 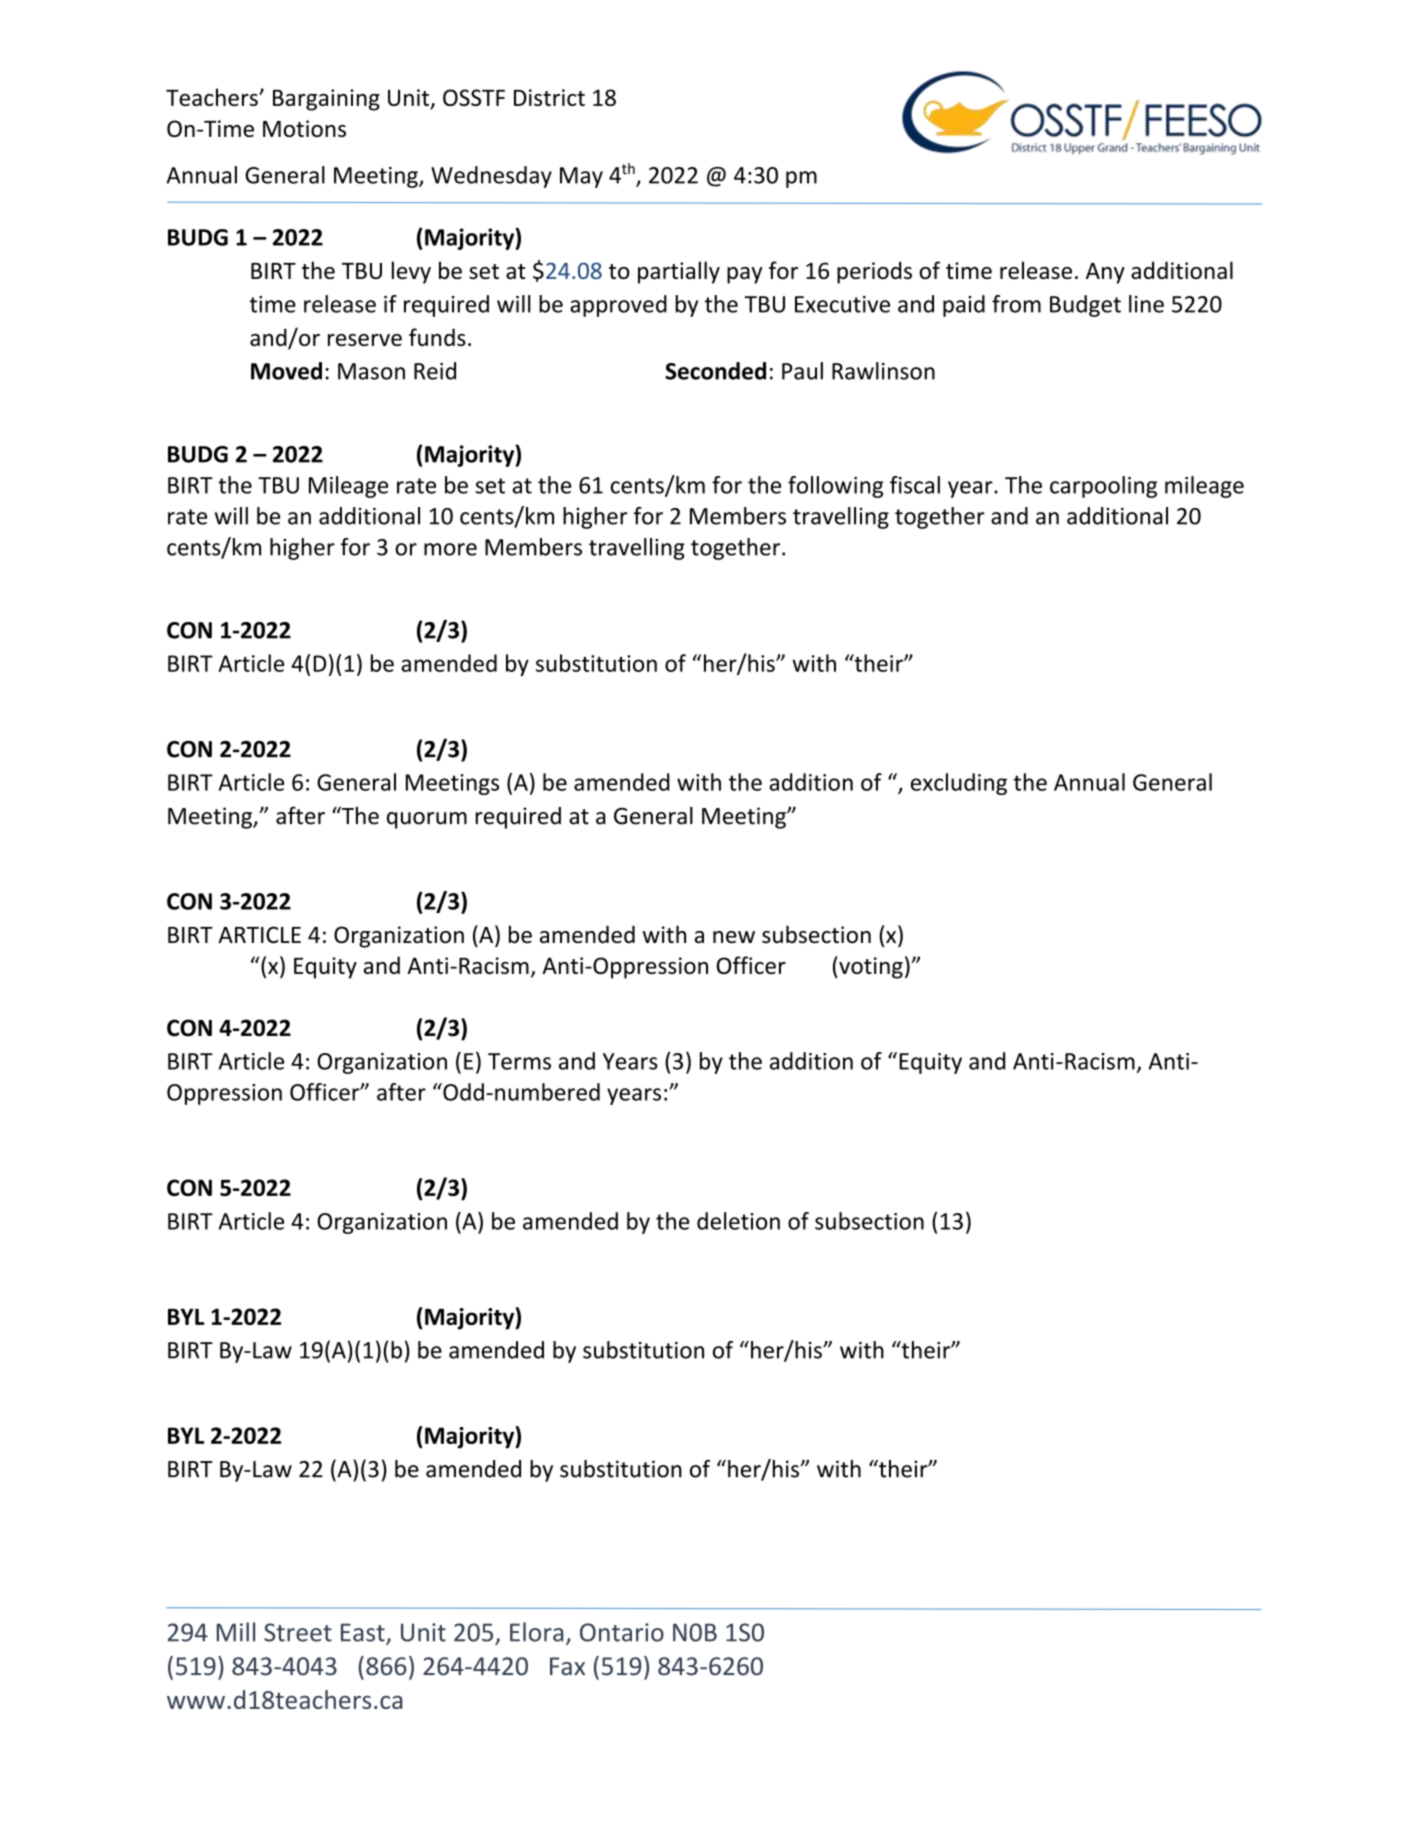 What do you see at coordinates (581, 177) in the screenshot?
I see `May` at bounding box center [581, 177].
